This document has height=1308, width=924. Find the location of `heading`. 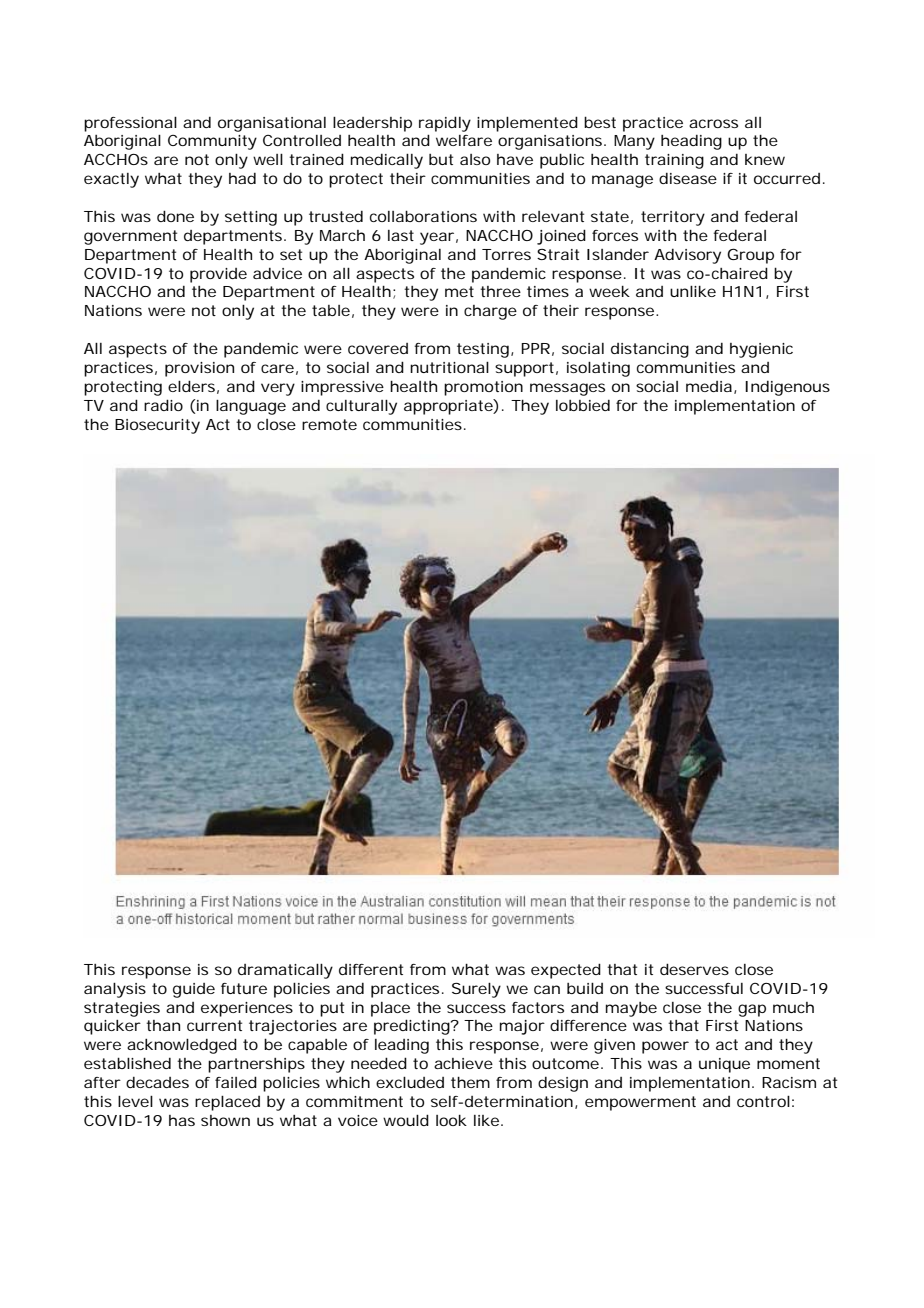

heading is located at coordinates (691, 142).
